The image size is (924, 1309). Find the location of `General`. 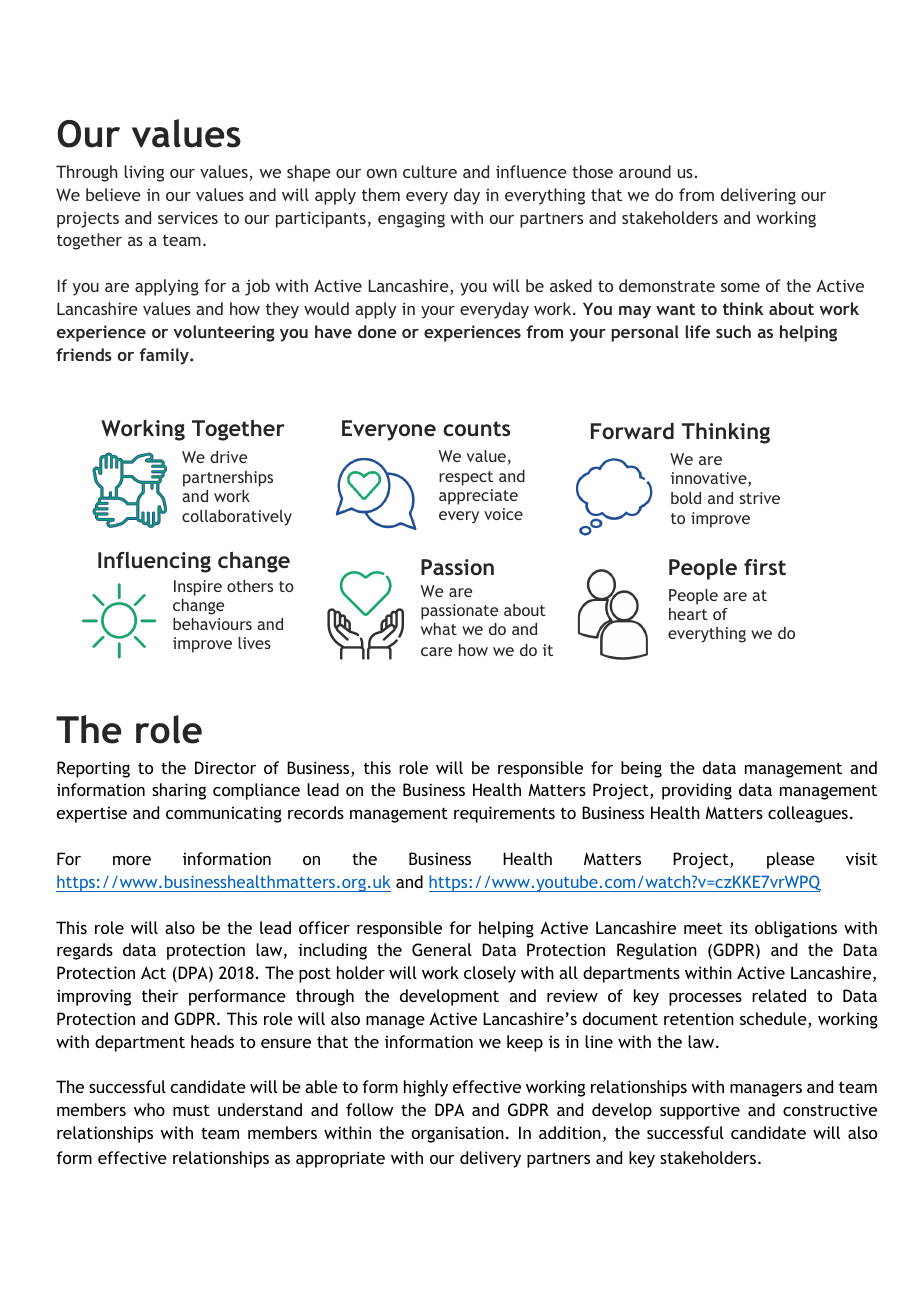

General is located at coordinates (442, 949).
